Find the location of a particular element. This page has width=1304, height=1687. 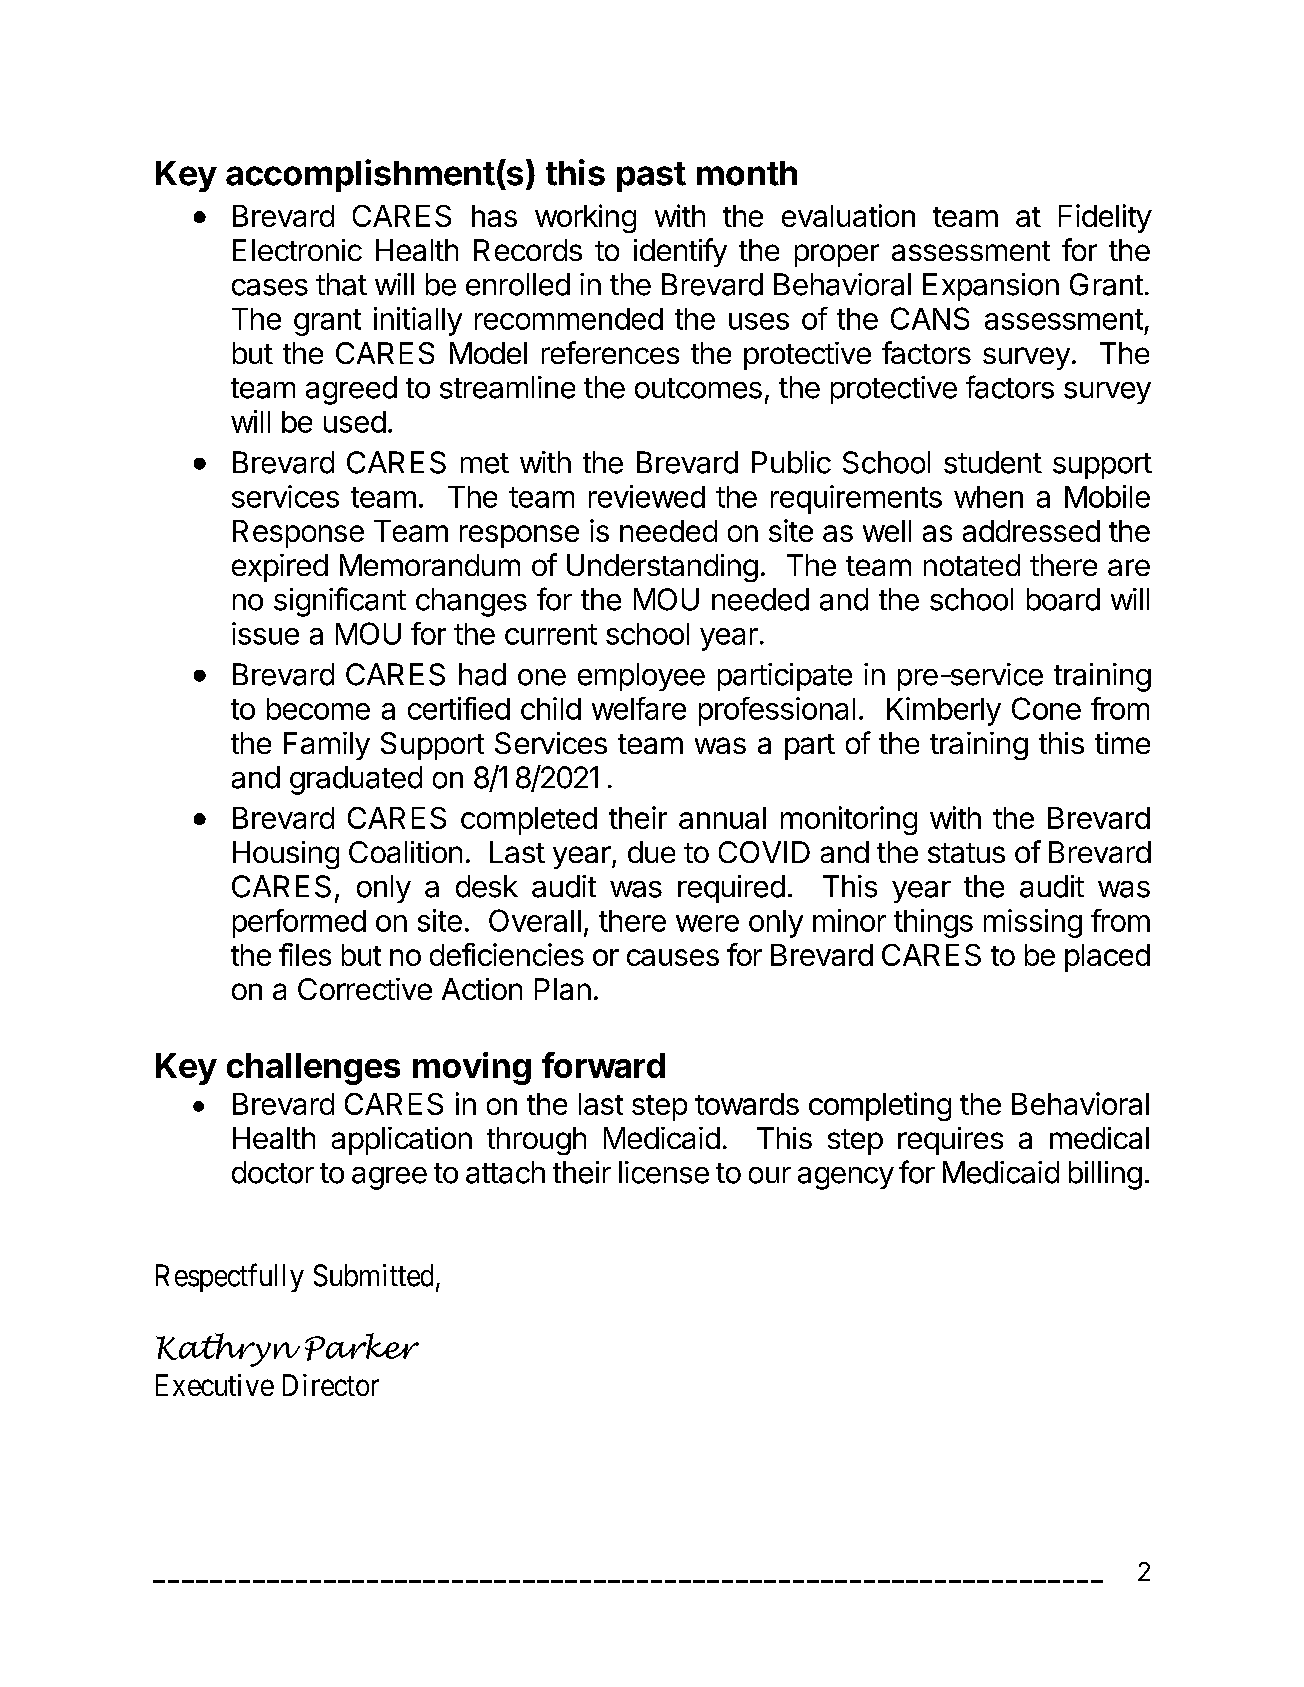

when is located at coordinates (988, 497).
